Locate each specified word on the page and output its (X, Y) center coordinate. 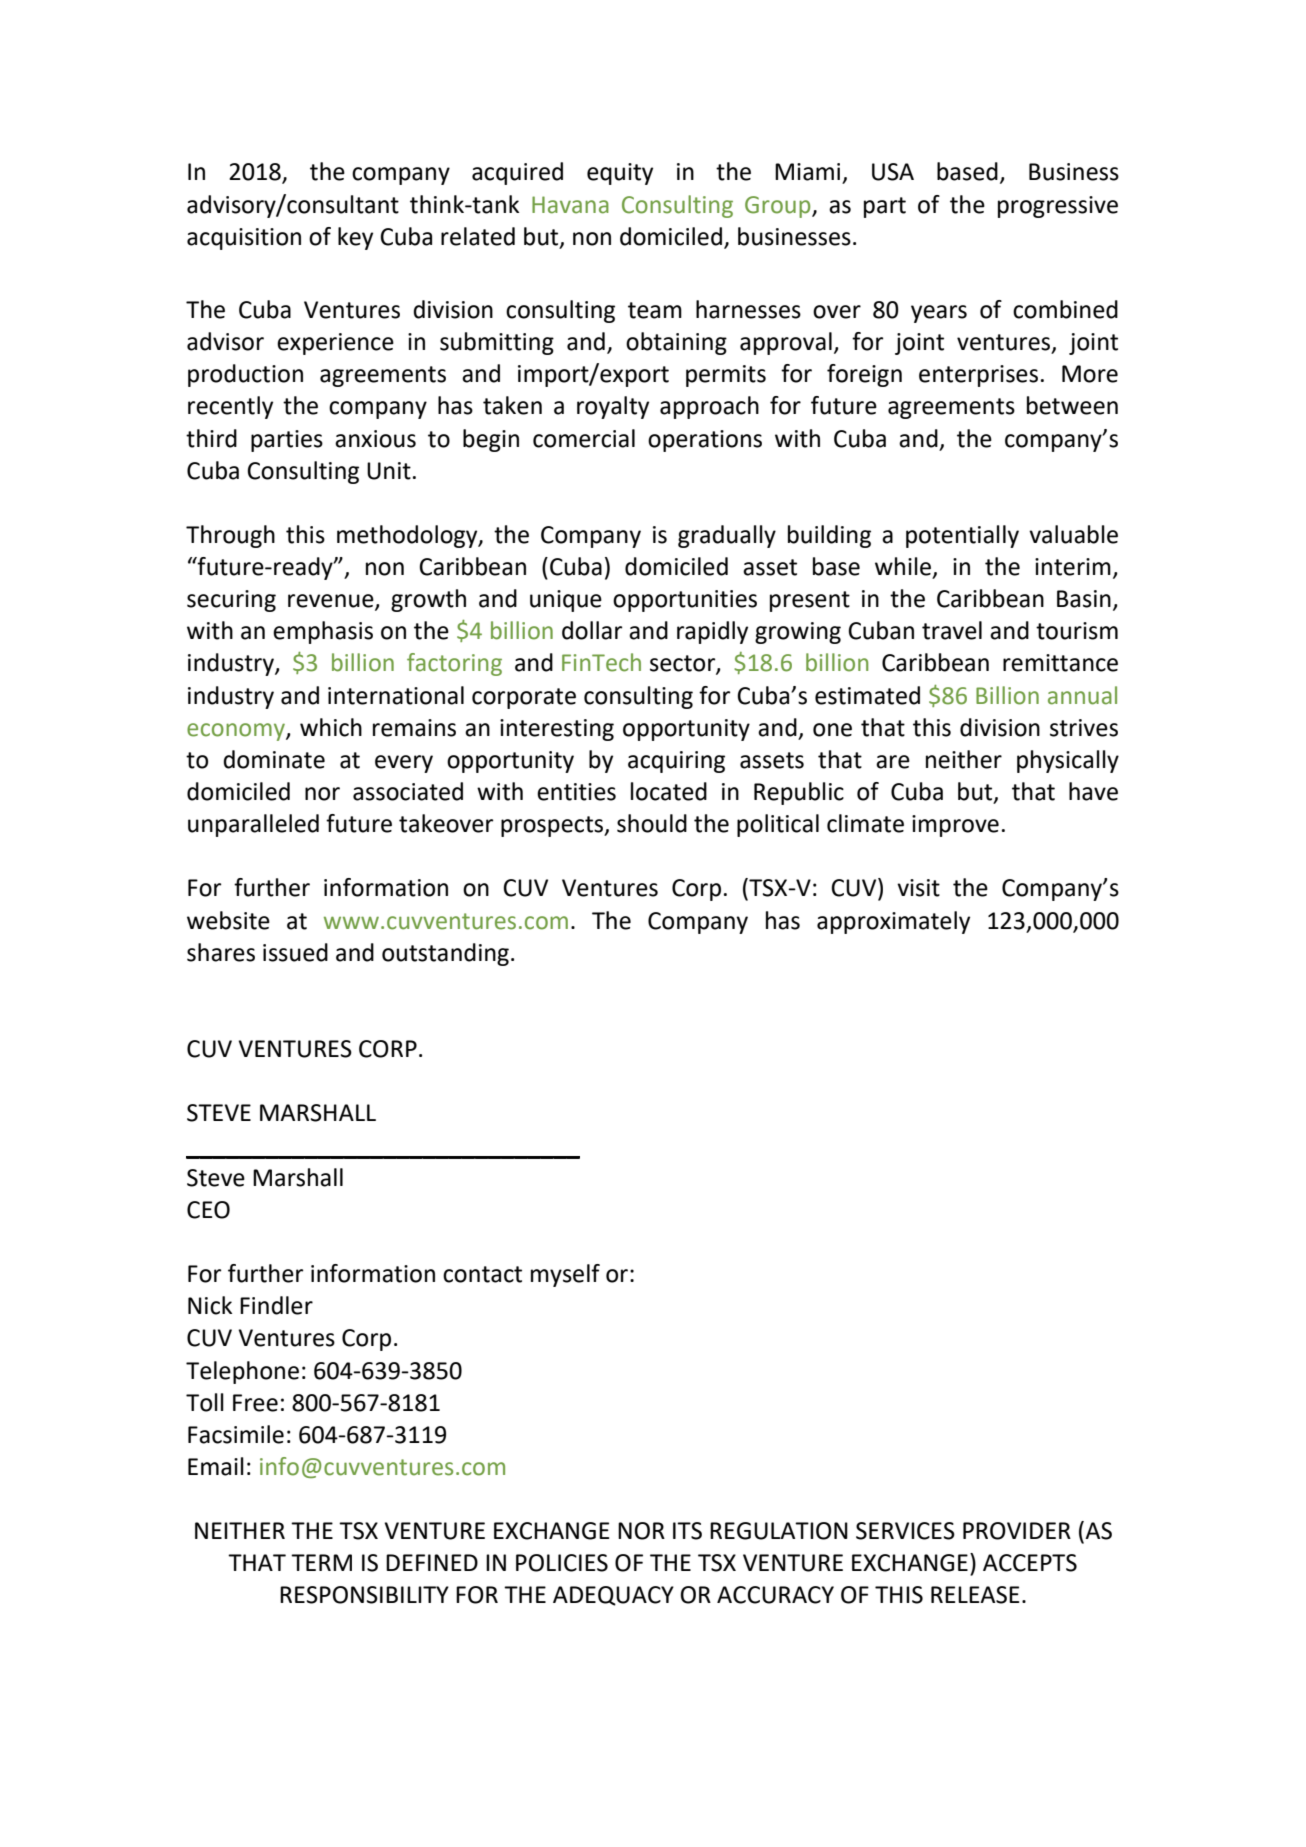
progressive (1058, 207)
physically (1068, 761)
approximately (893, 922)
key (355, 238)
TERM (321, 1562)
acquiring (676, 762)
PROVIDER (1017, 1531)
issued (295, 952)
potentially (962, 536)
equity (620, 174)
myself (565, 1275)
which (331, 727)
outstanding (445, 954)
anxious (375, 439)
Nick (210, 1305)
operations (705, 441)
